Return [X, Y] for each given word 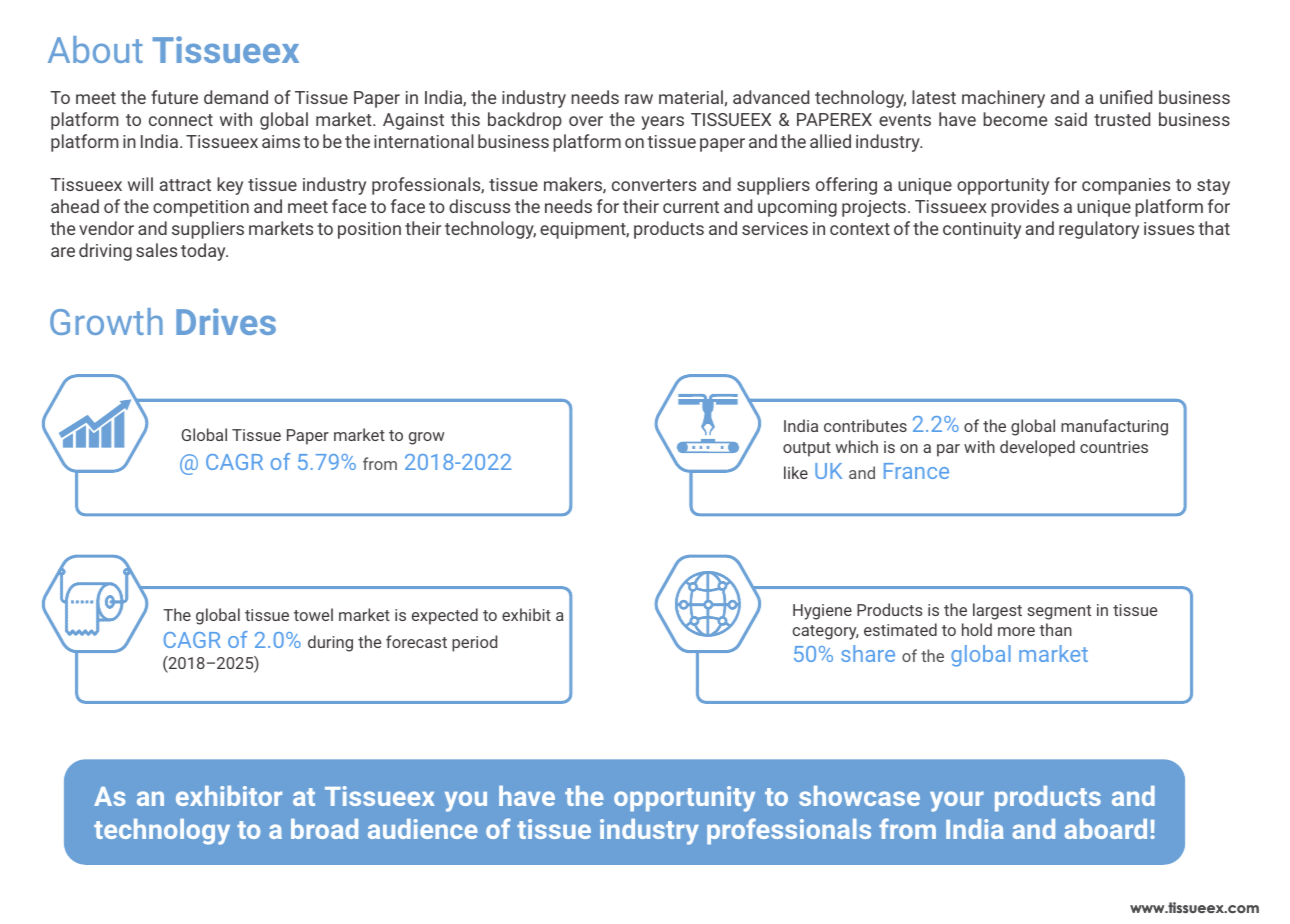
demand [236, 97]
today [204, 252]
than [1055, 629]
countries [1114, 447]
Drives [226, 321]
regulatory [1099, 230]
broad [324, 829]
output [807, 449]
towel [313, 614]
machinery [1003, 99]
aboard [1106, 829]
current [691, 207]
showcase [859, 796]
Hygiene [822, 612]
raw [639, 99]
